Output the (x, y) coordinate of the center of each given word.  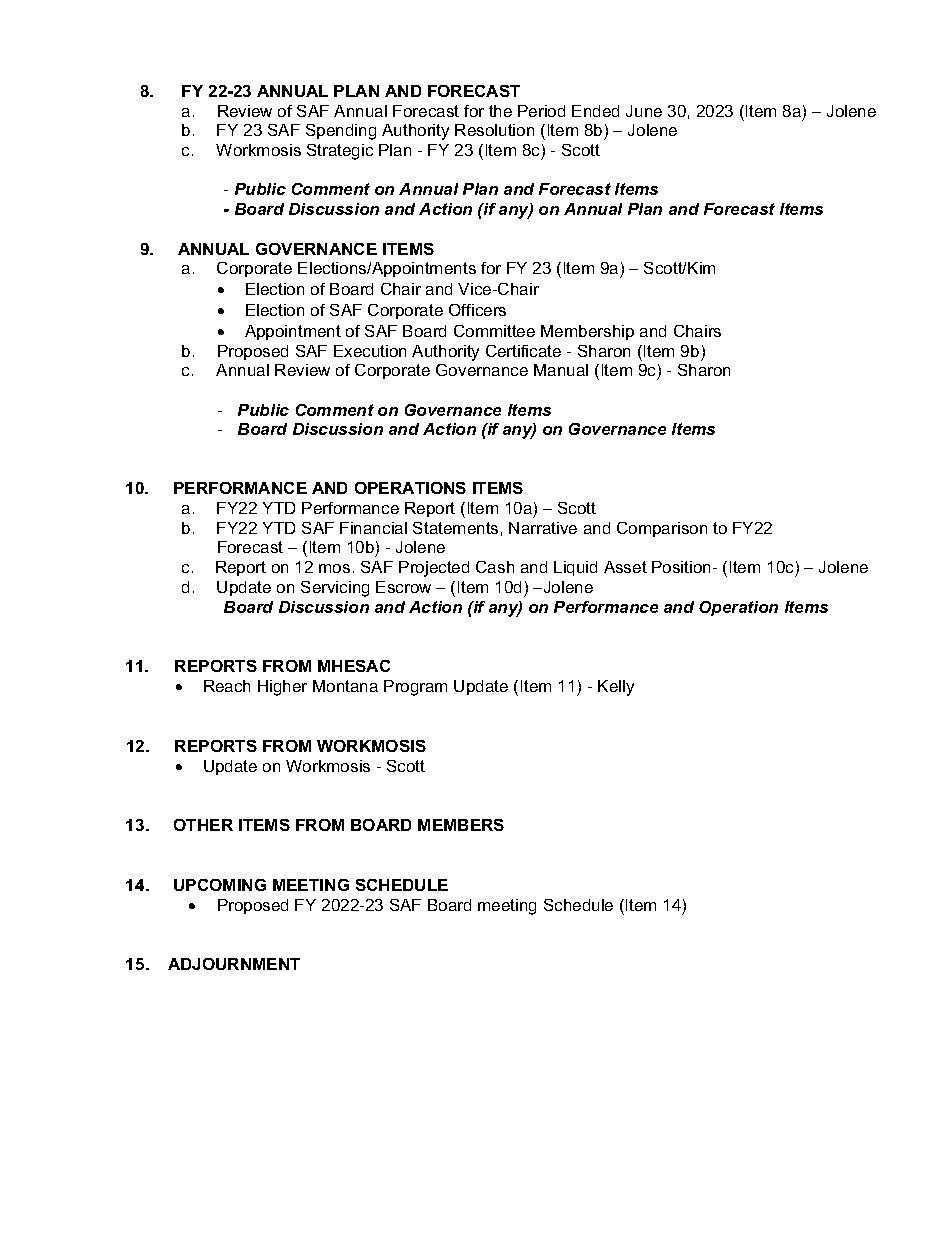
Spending (341, 132)
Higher (282, 688)
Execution (370, 351)
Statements (455, 528)
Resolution (494, 130)
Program (415, 688)
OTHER (203, 825)
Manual (561, 370)
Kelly (616, 688)
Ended (595, 111)
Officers (477, 310)
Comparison (662, 529)
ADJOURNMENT (234, 964)
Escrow (403, 587)
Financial (373, 528)
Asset (625, 567)
